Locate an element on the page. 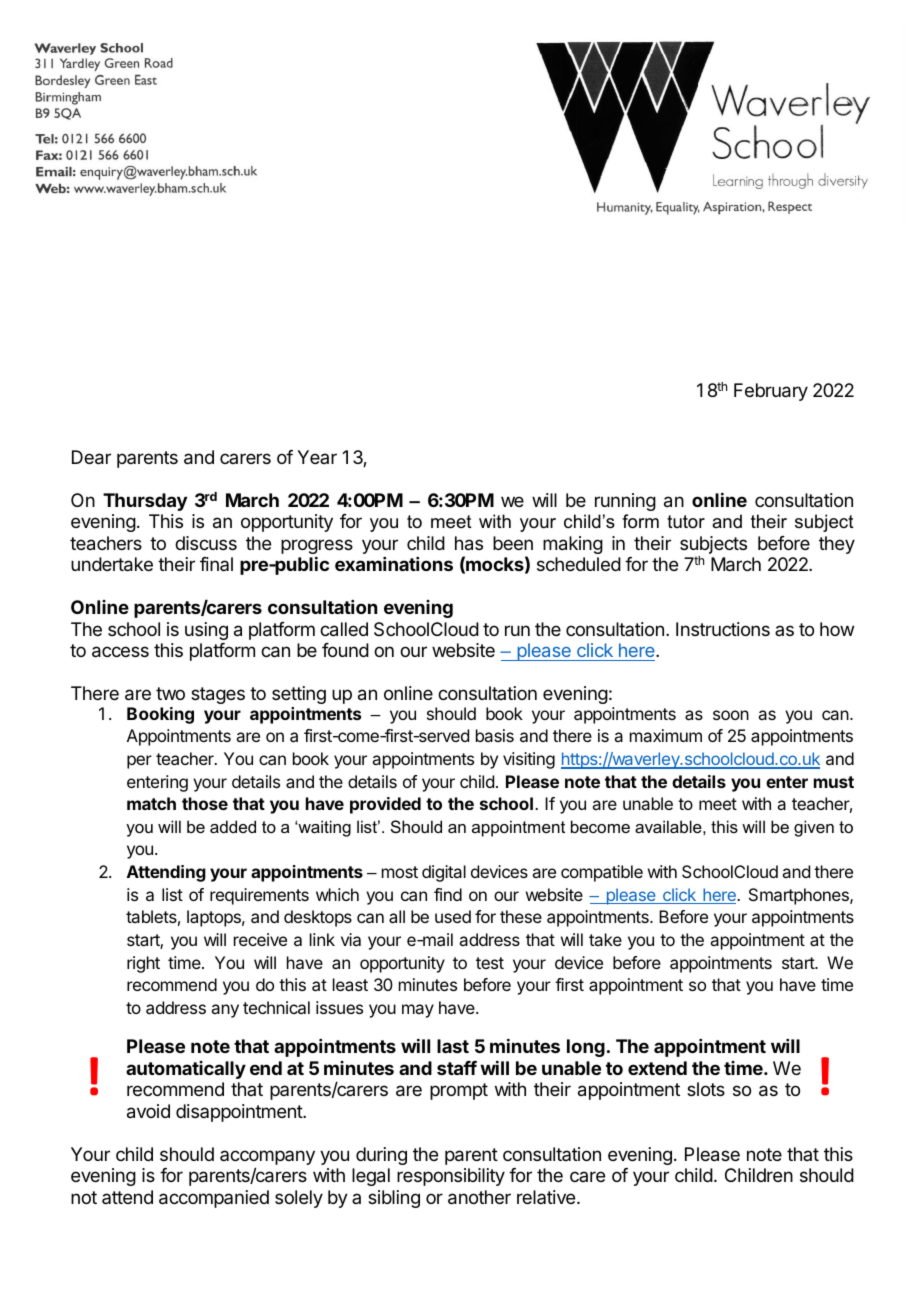  those is located at coordinates (205, 803).
